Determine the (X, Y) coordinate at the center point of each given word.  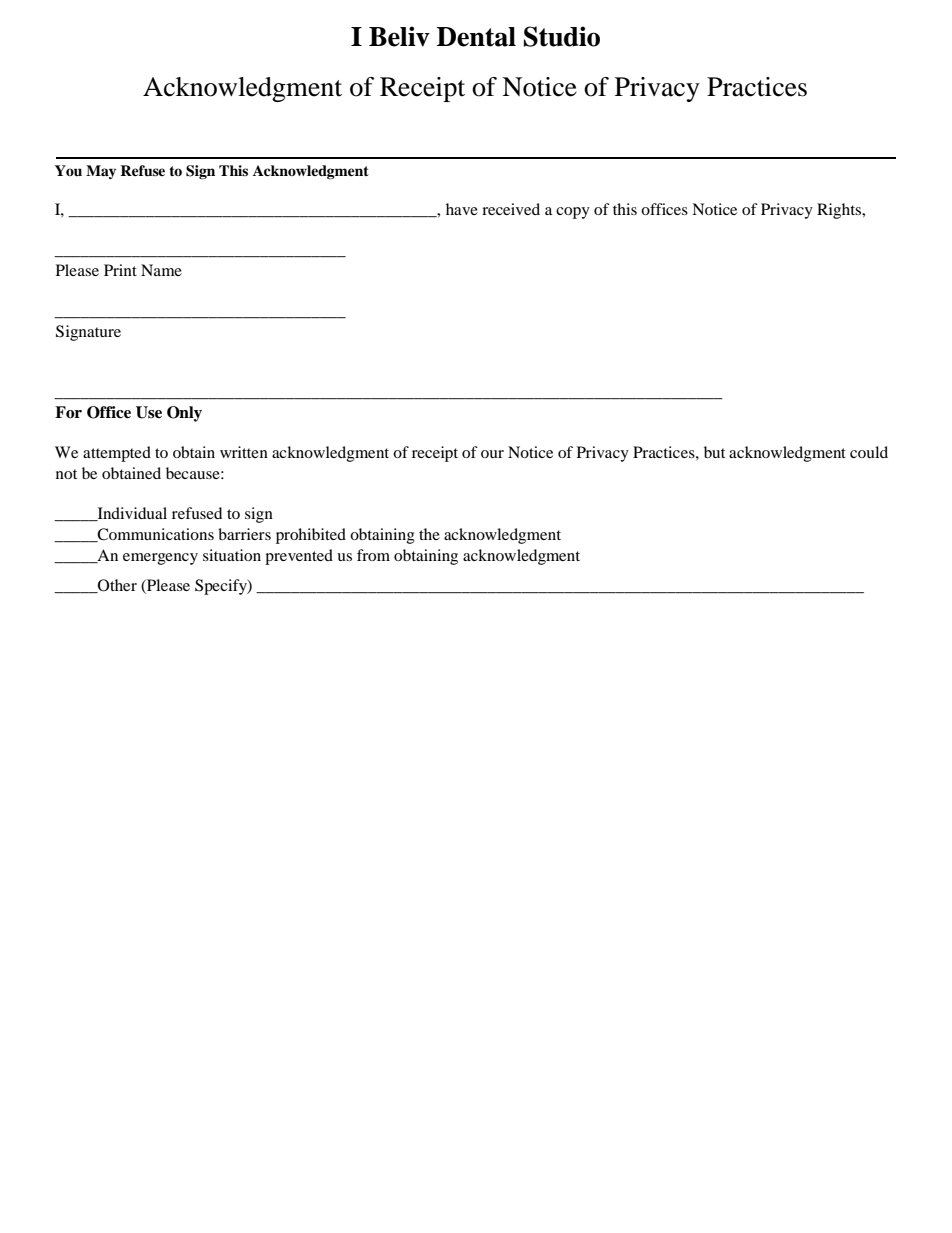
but (714, 452)
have (462, 209)
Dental (476, 37)
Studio (562, 36)
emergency (160, 559)
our (492, 454)
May (101, 172)
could (869, 452)
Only (184, 414)
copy (573, 213)
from (373, 555)
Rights (840, 211)
